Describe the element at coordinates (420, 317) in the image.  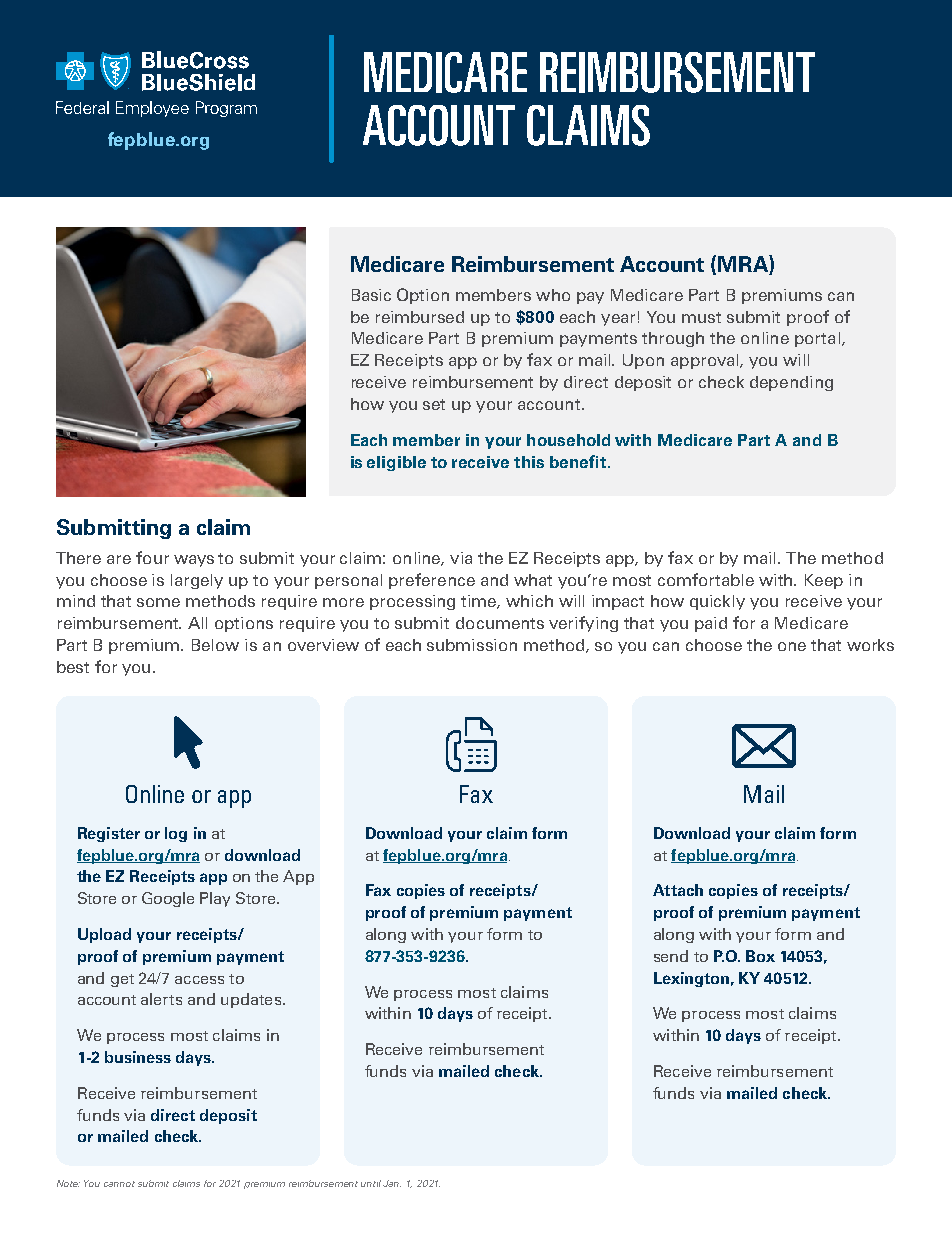
I see `reimbursed` at that location.
